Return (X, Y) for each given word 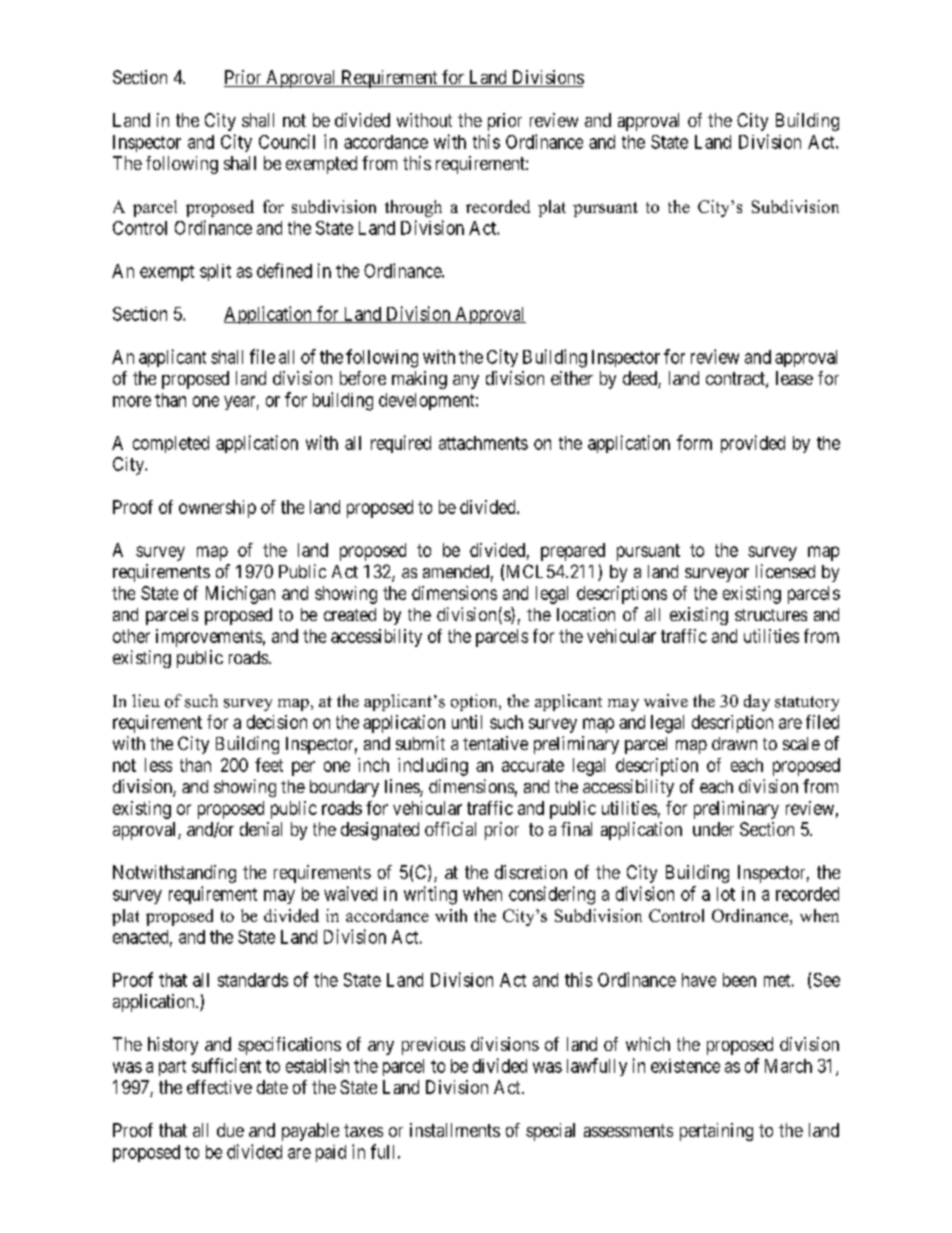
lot (726, 894)
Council (287, 141)
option (475, 702)
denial (261, 829)
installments (455, 1130)
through (413, 208)
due (230, 1130)
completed (171, 444)
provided (753, 444)
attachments (483, 443)
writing (430, 895)
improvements (209, 638)
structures (771, 615)
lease (794, 378)
